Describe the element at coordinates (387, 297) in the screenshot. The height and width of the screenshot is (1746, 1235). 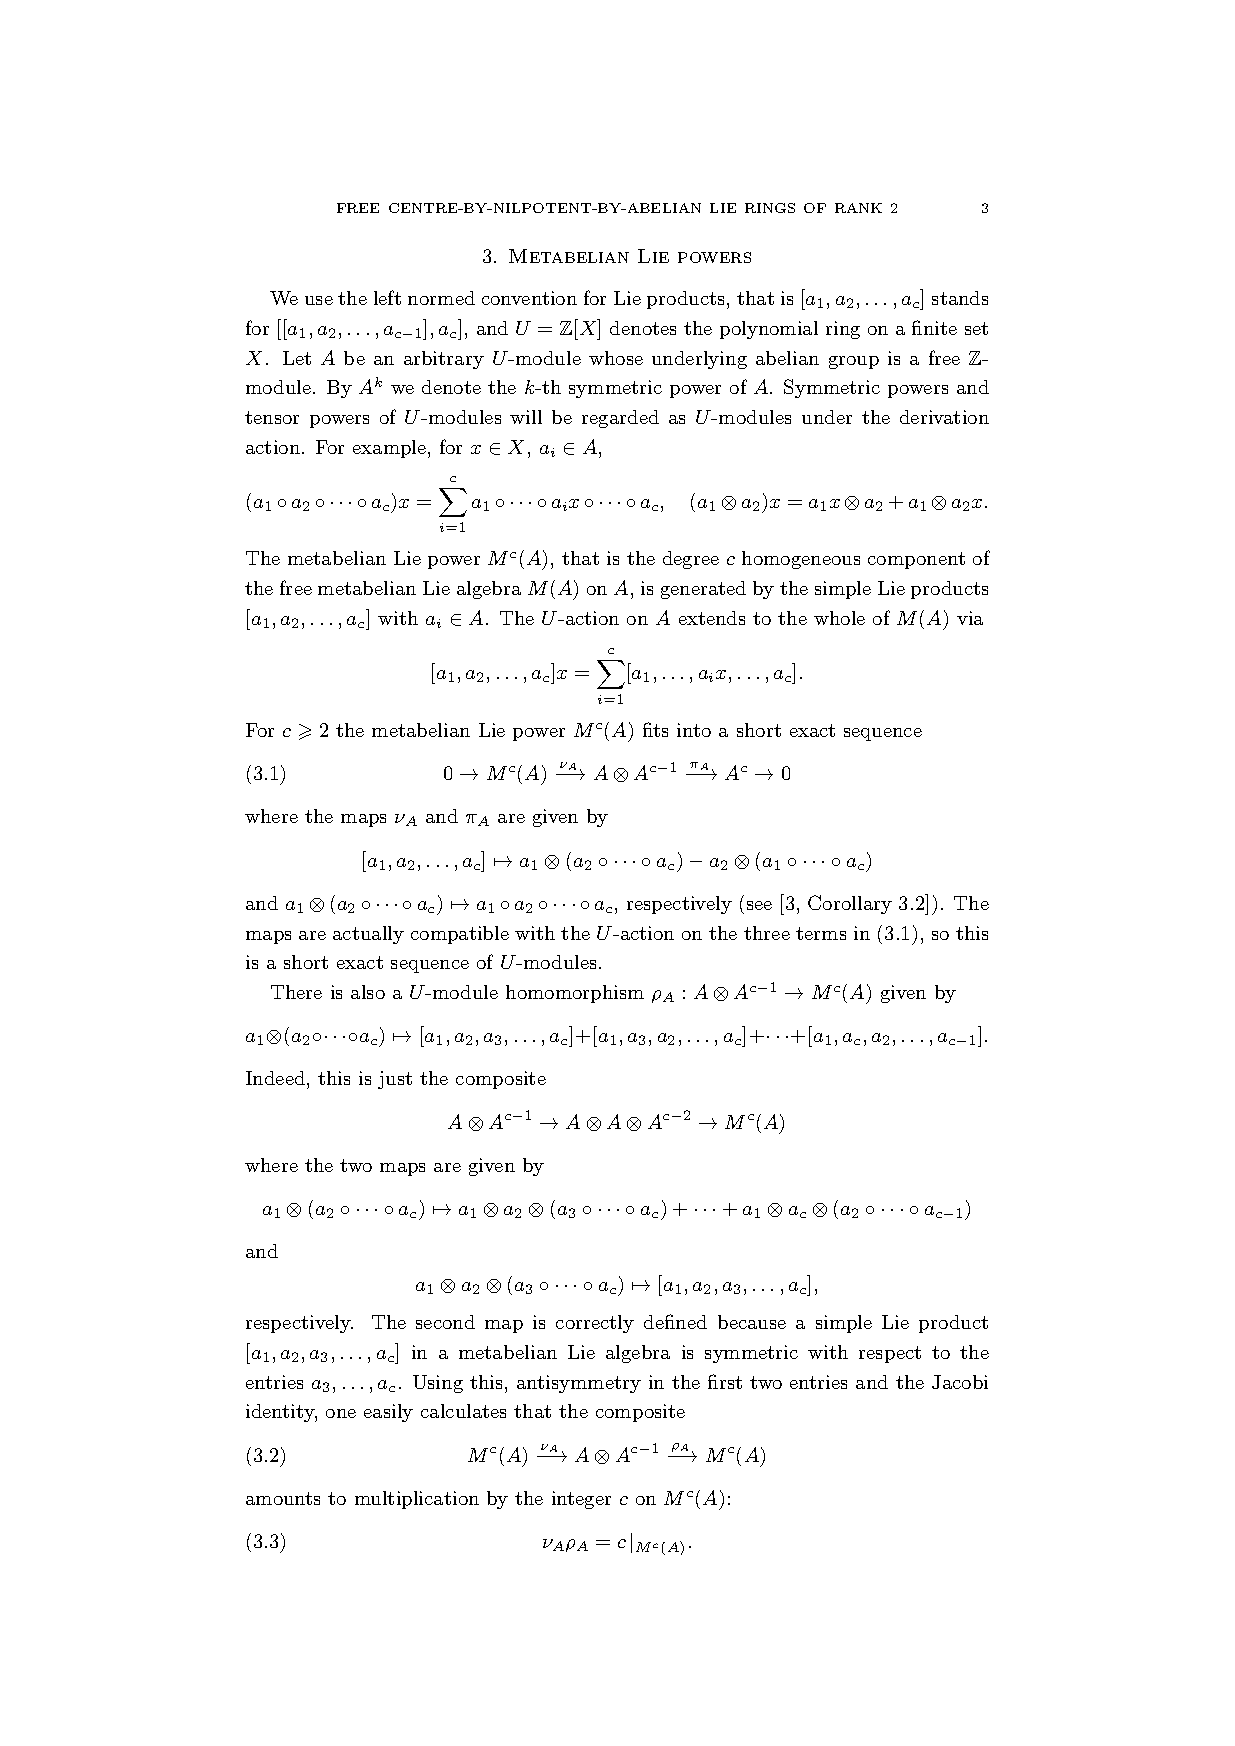
I see `left` at that location.
